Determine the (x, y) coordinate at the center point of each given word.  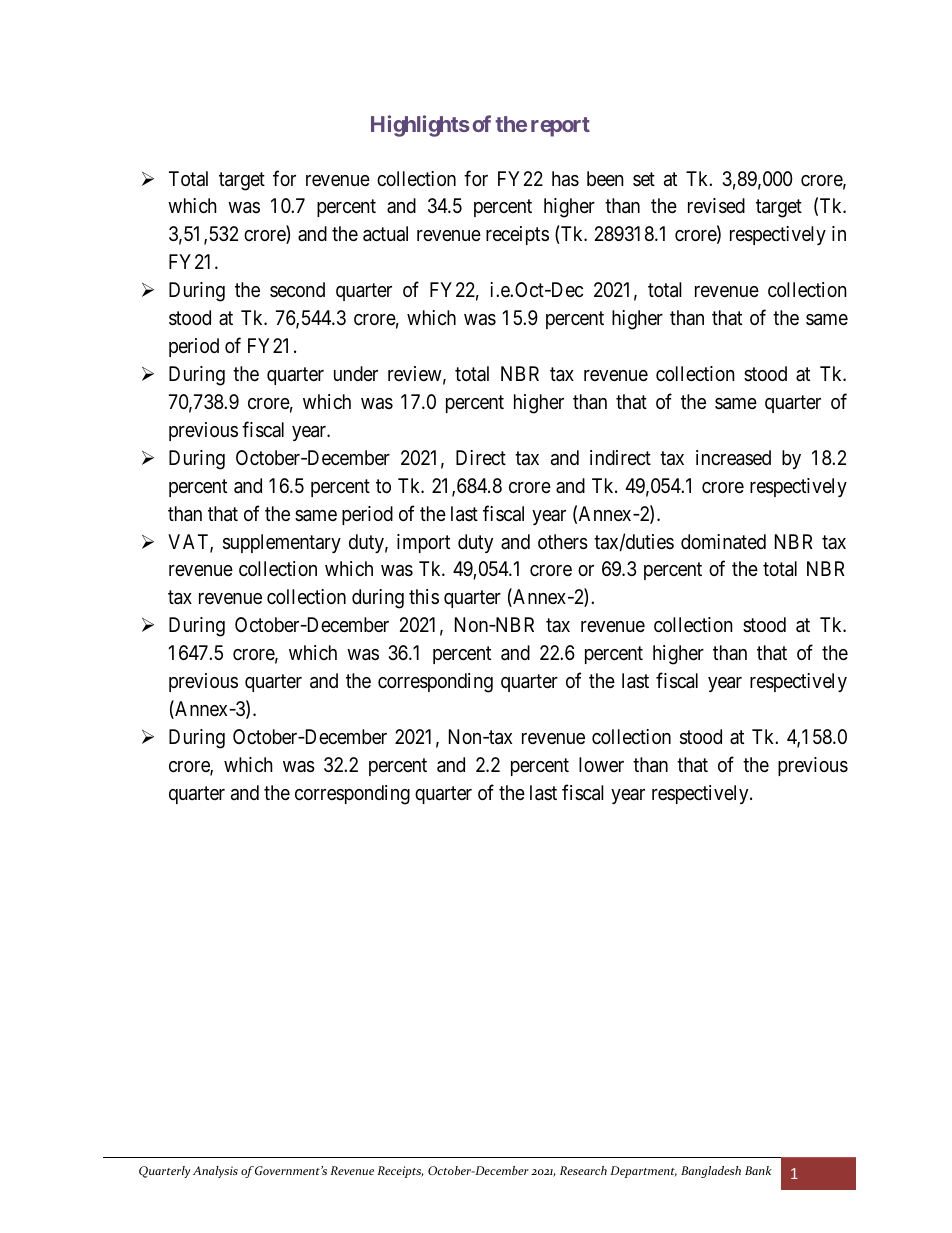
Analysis (215, 1172)
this (424, 596)
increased (733, 458)
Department (643, 1172)
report (560, 127)
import (423, 543)
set (644, 179)
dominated (723, 542)
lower (601, 764)
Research (583, 1170)
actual (385, 234)
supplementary (282, 543)
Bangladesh (711, 1172)
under (356, 373)
